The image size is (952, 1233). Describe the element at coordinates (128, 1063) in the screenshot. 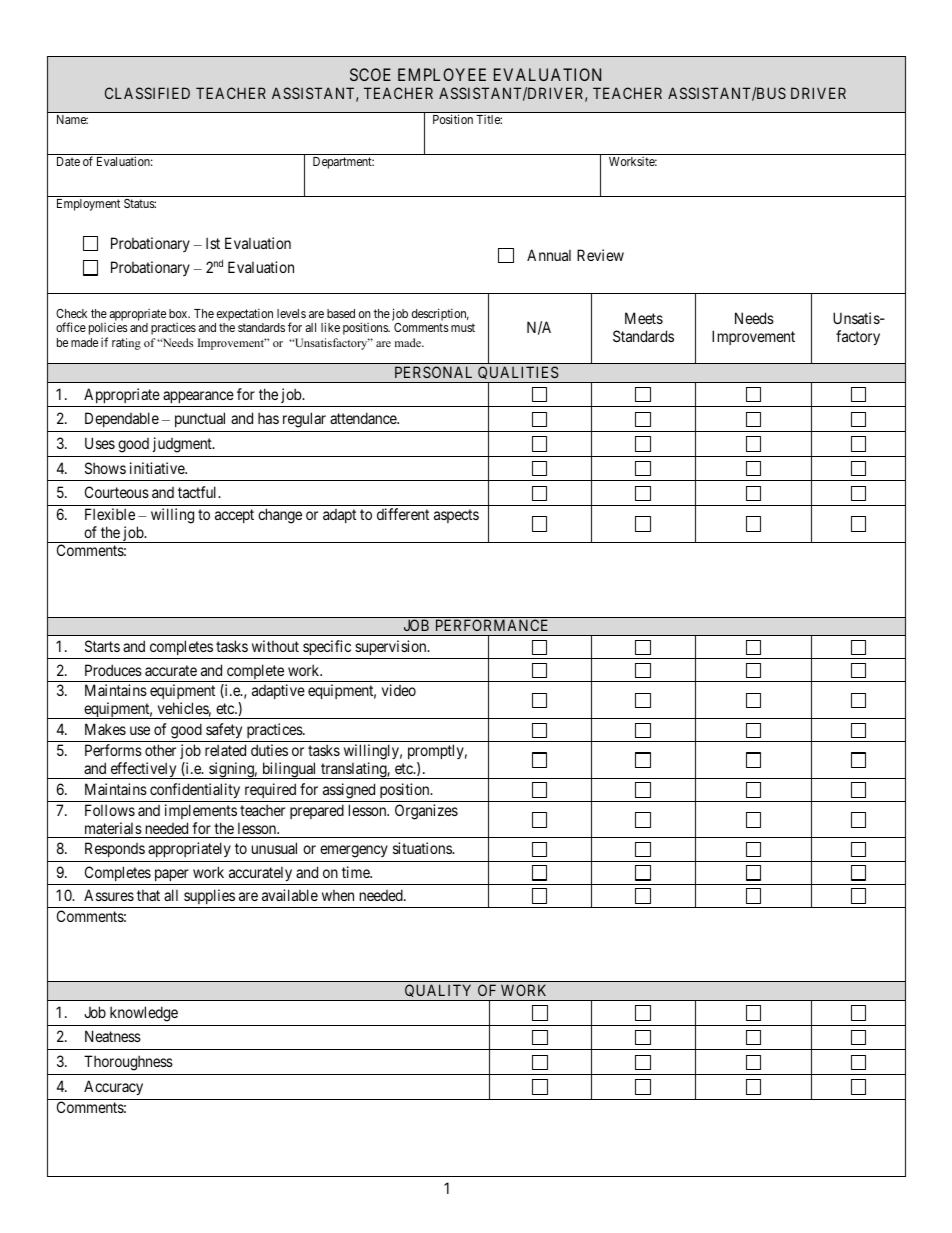

I see `Thoroughness` at that location.
